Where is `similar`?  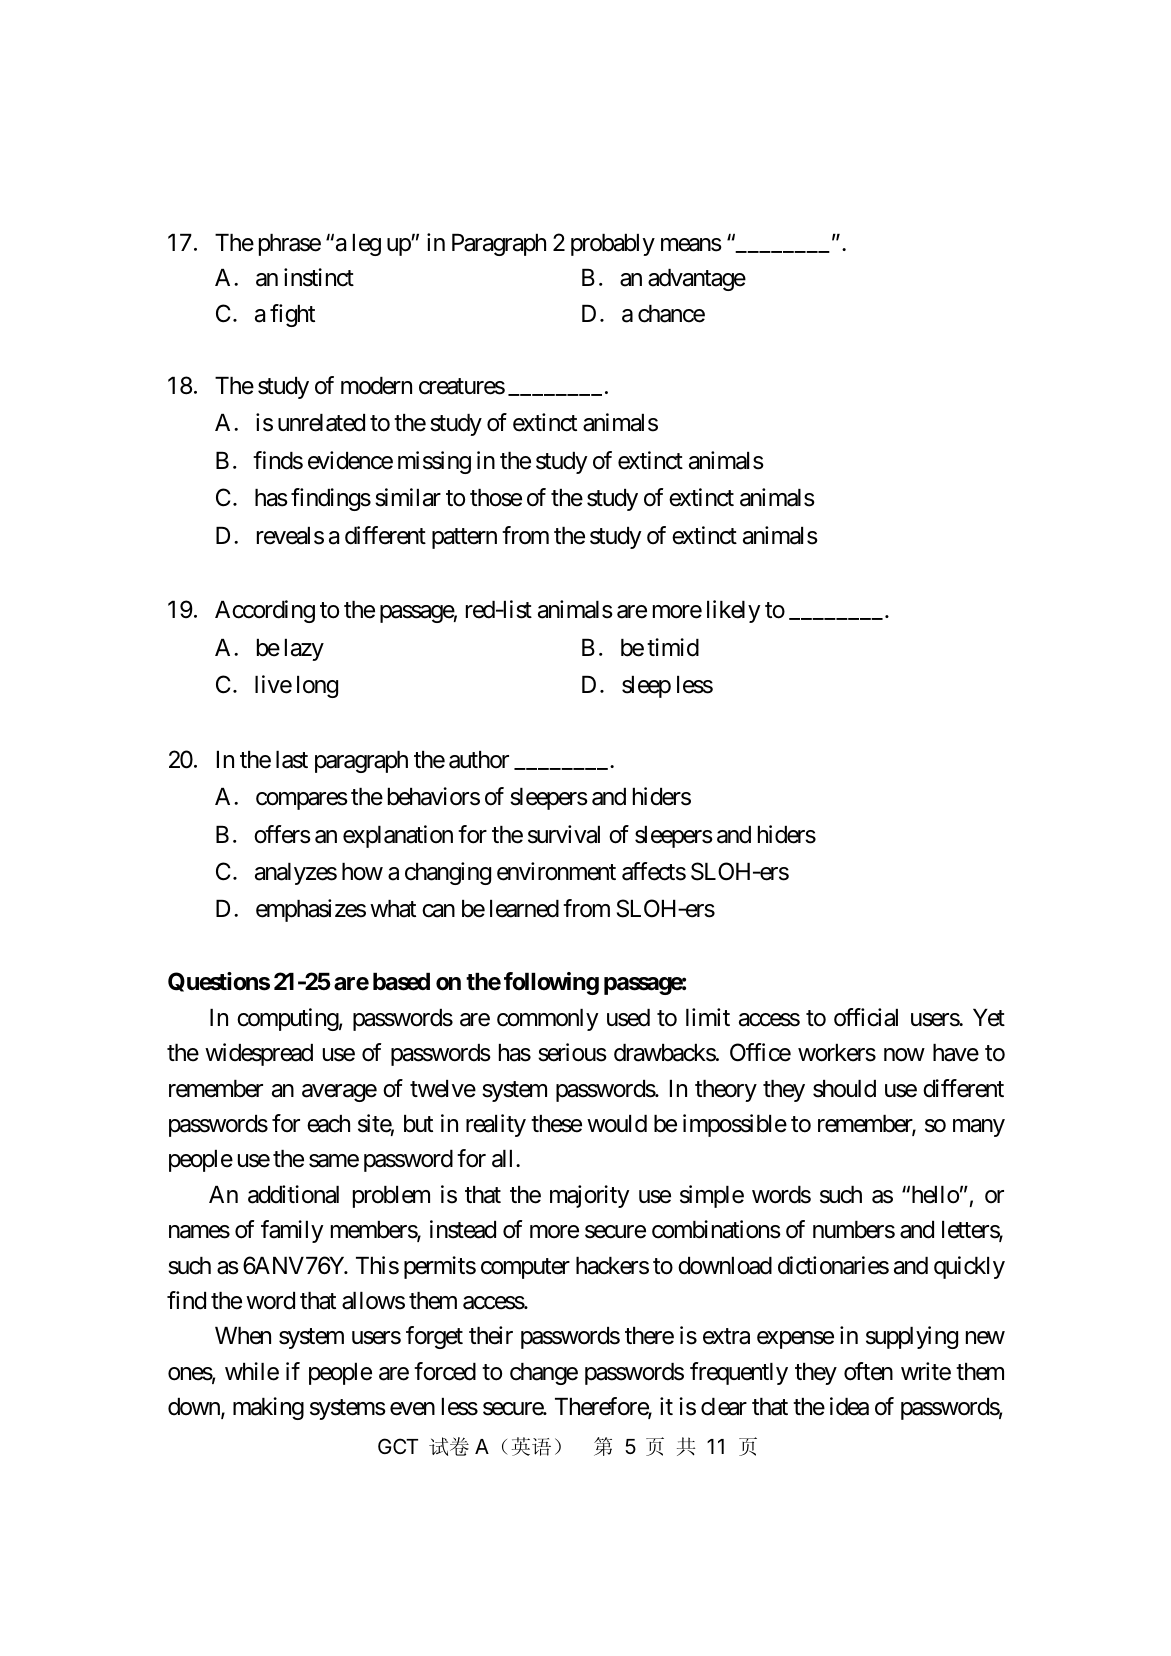
similar is located at coordinates (408, 497).
